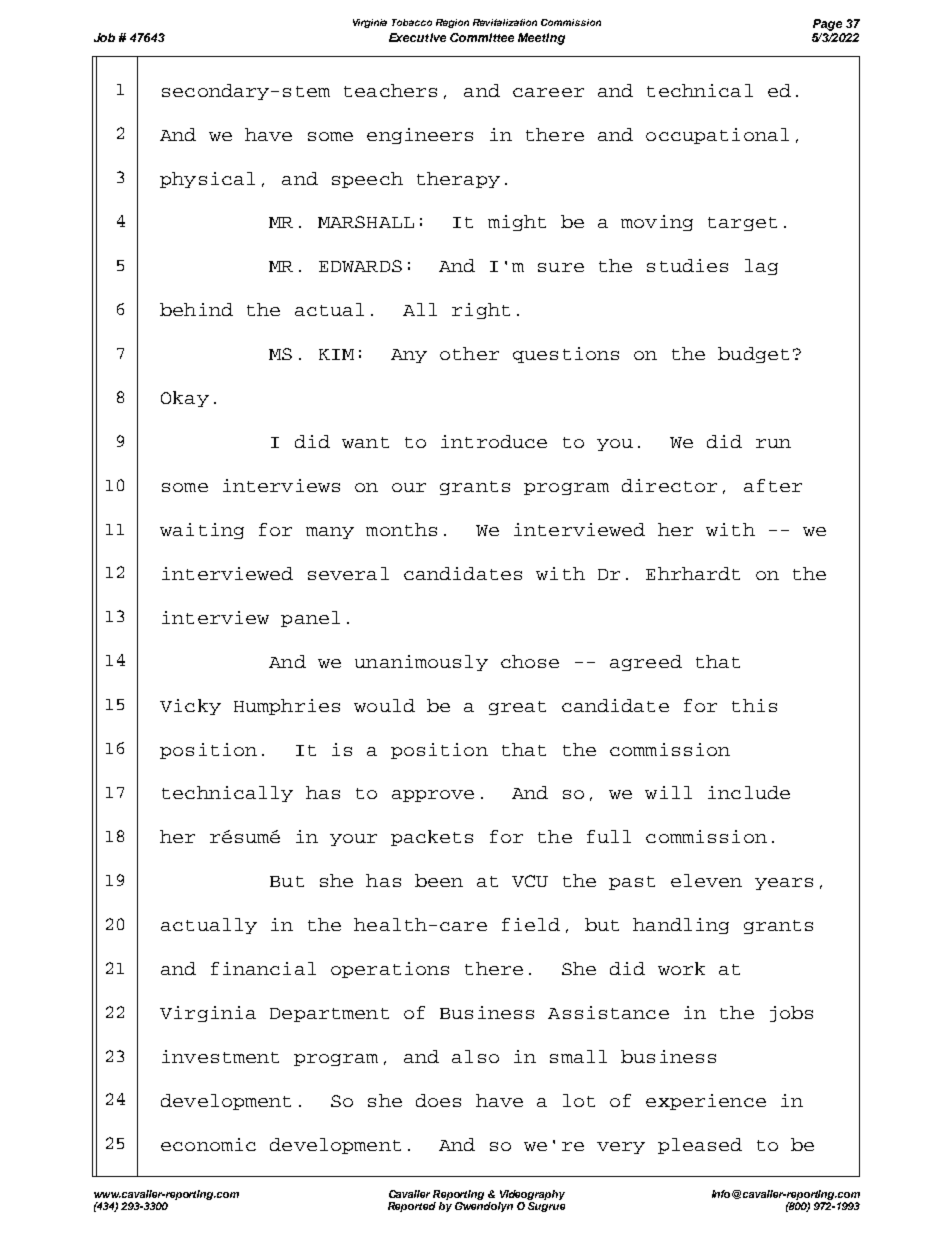  Describe the element at coordinates (494, 441) in the screenshot. I see `introduce` at that location.
